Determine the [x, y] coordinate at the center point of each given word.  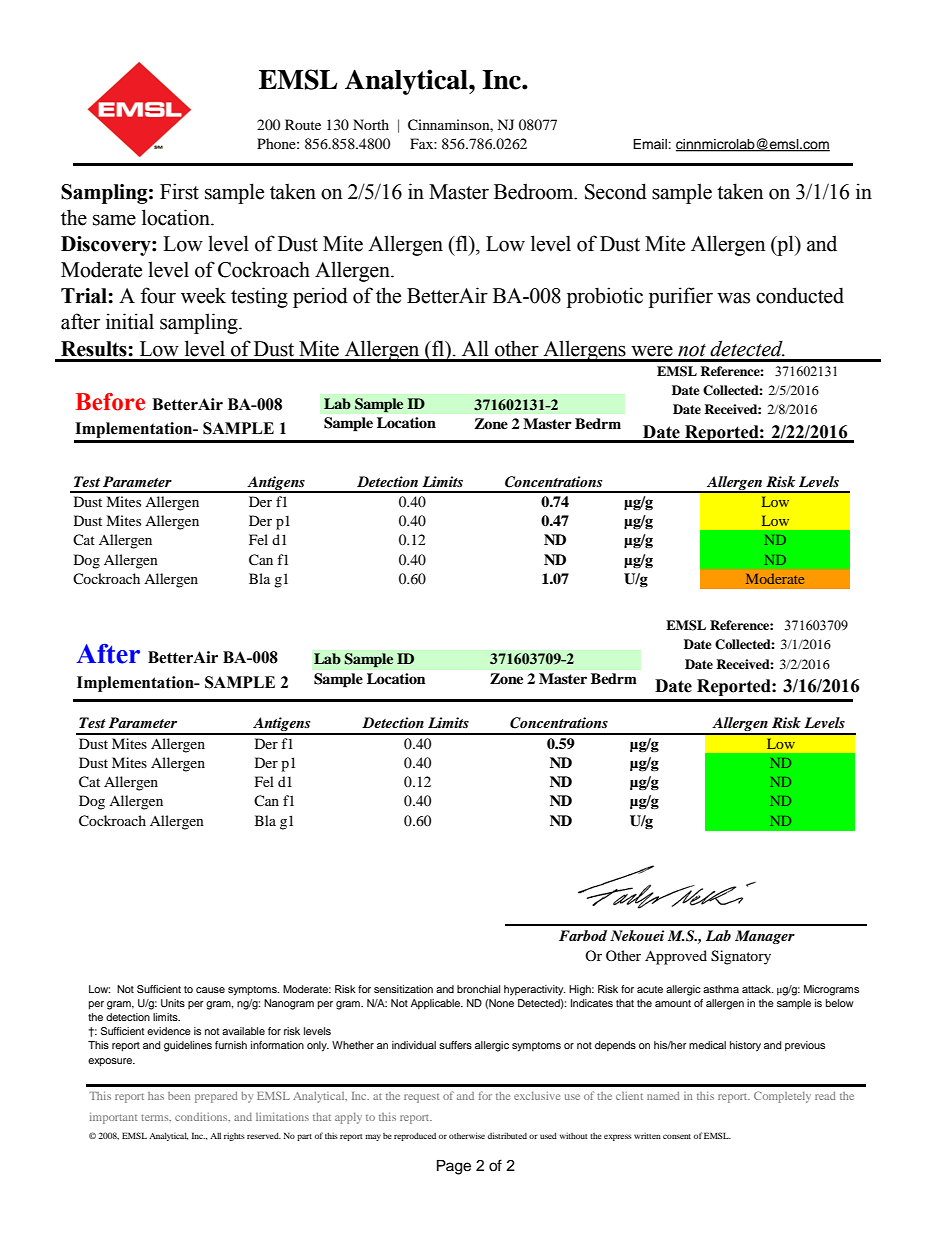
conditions [202, 1117]
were [652, 351]
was [733, 298]
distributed [507, 1135]
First [179, 191]
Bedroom [535, 191]
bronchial [478, 989]
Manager [765, 937]
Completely [782, 1097]
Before [110, 402]
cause [210, 990]
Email [651, 144]
